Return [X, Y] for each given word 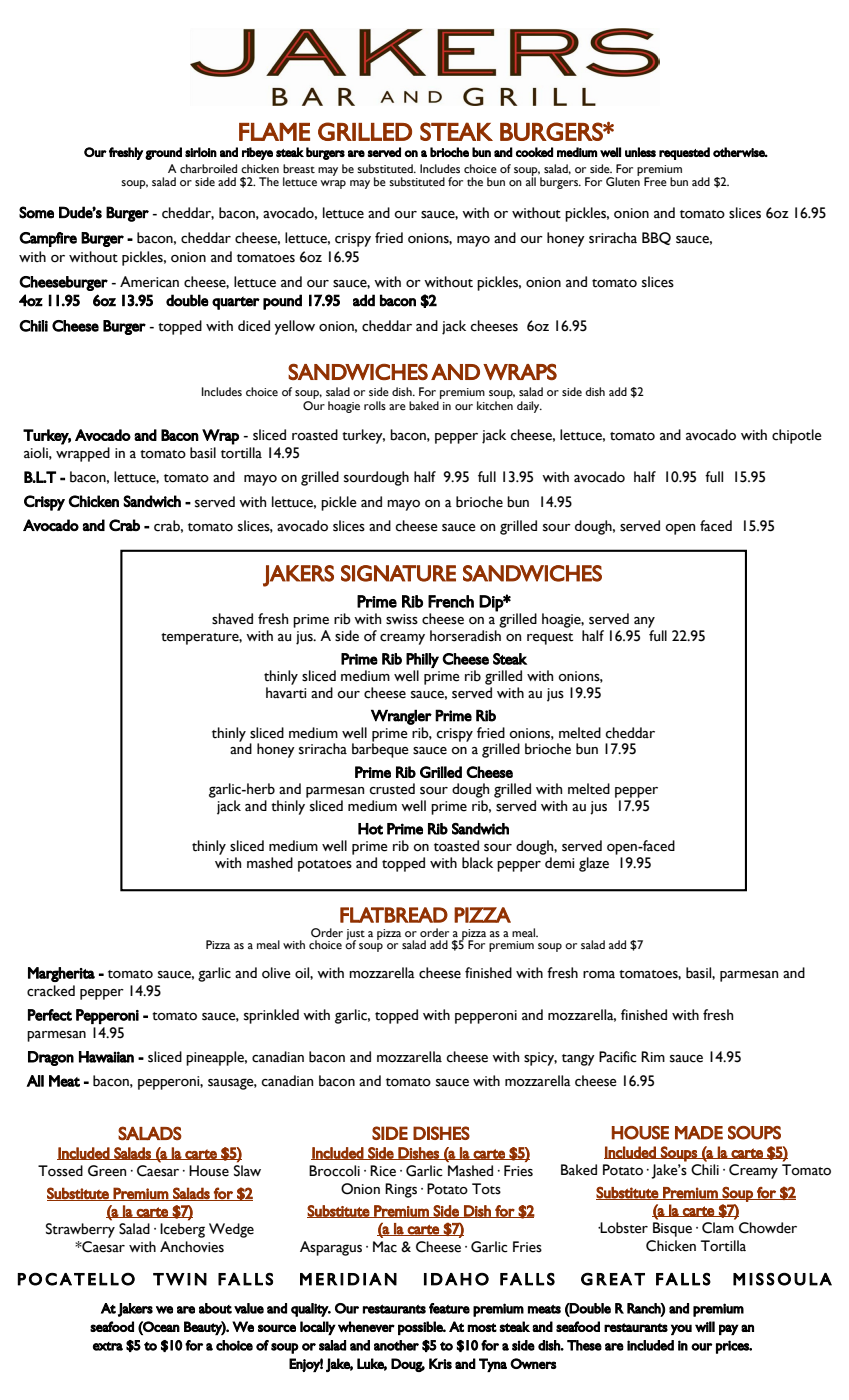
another [396, 1345]
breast [299, 169]
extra [108, 1346]
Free [655, 181]
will [705, 1326]
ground [163, 153]
